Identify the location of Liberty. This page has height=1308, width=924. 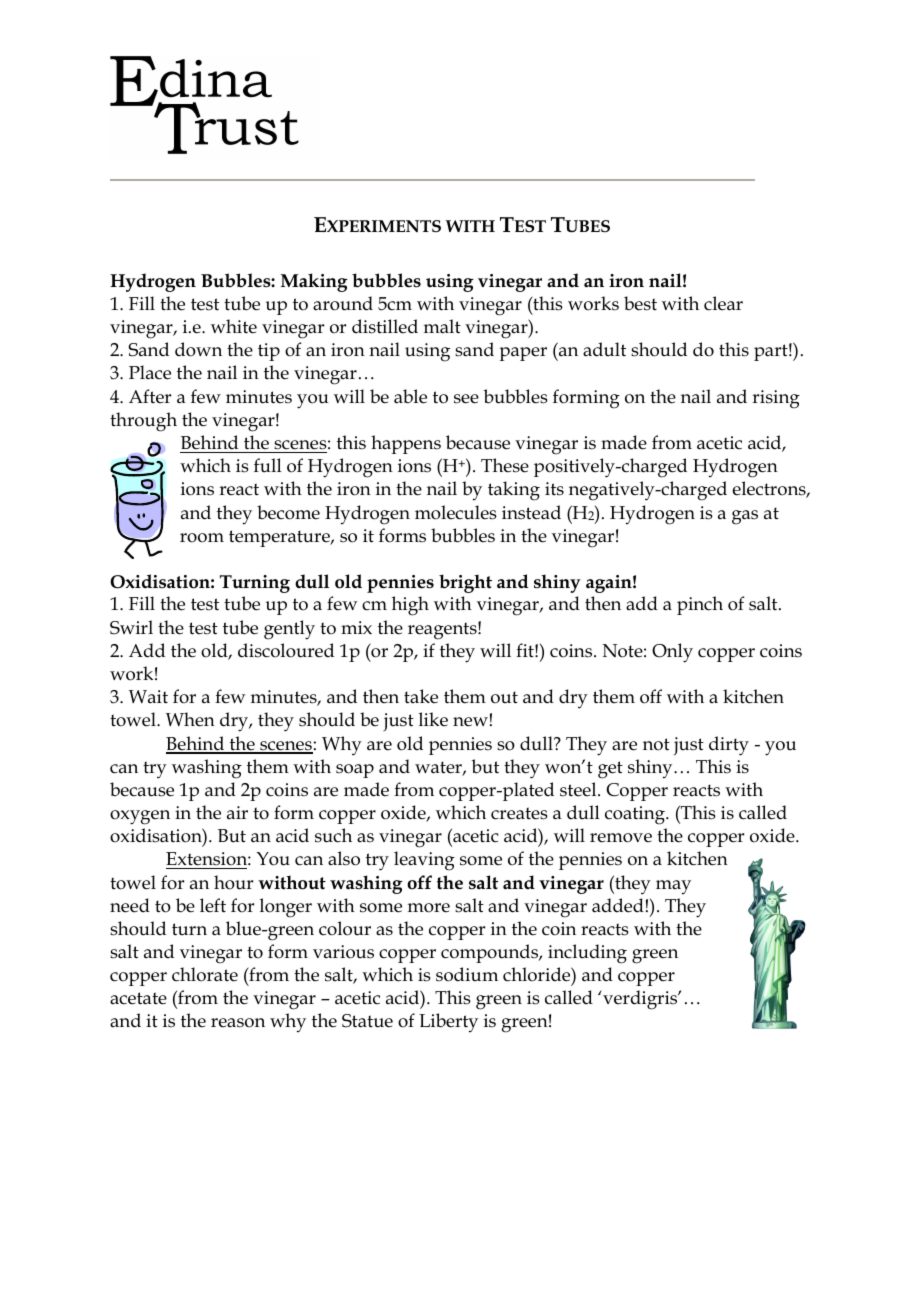
(448, 1023).
